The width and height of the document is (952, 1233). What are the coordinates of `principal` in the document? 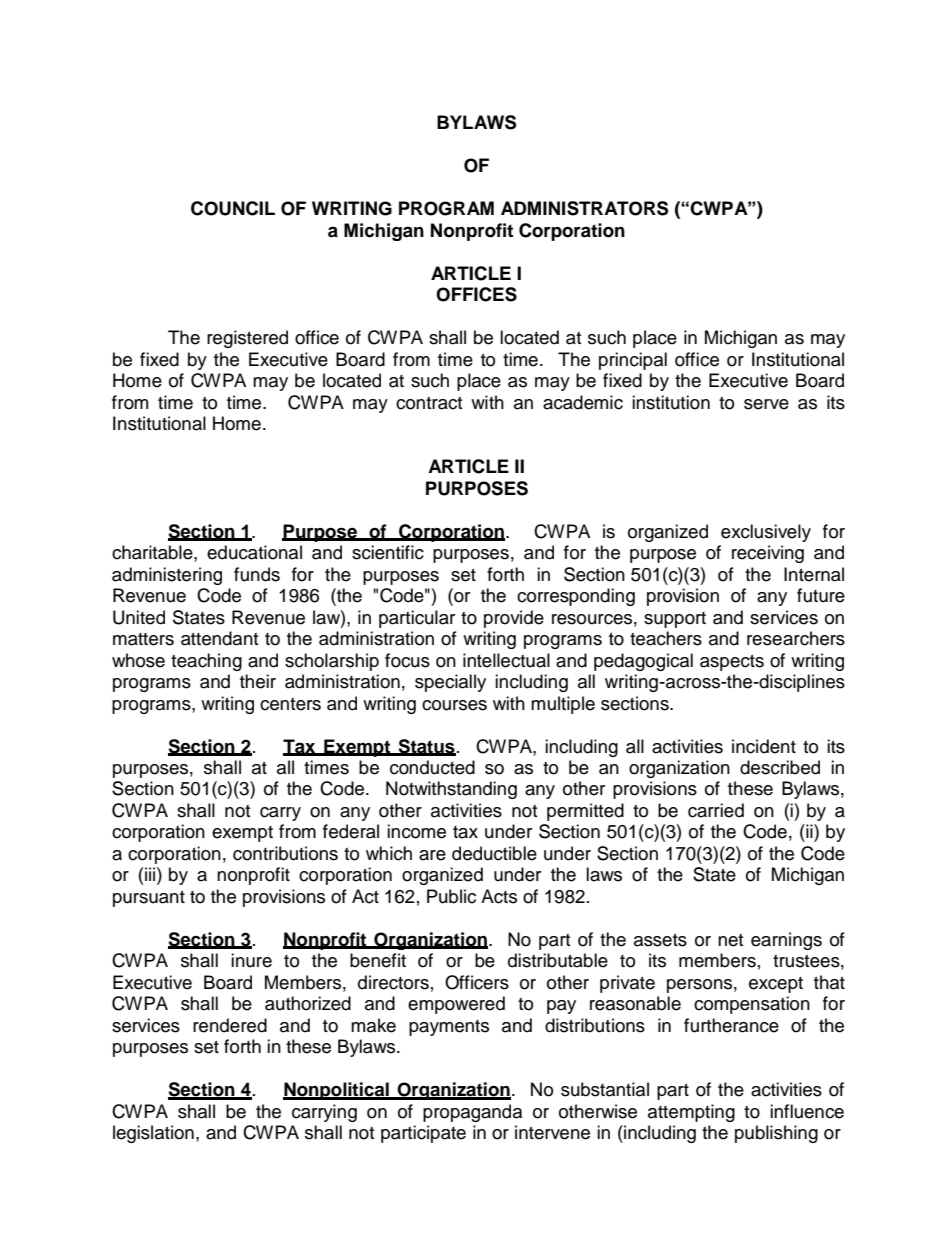 It's located at (633, 361).
